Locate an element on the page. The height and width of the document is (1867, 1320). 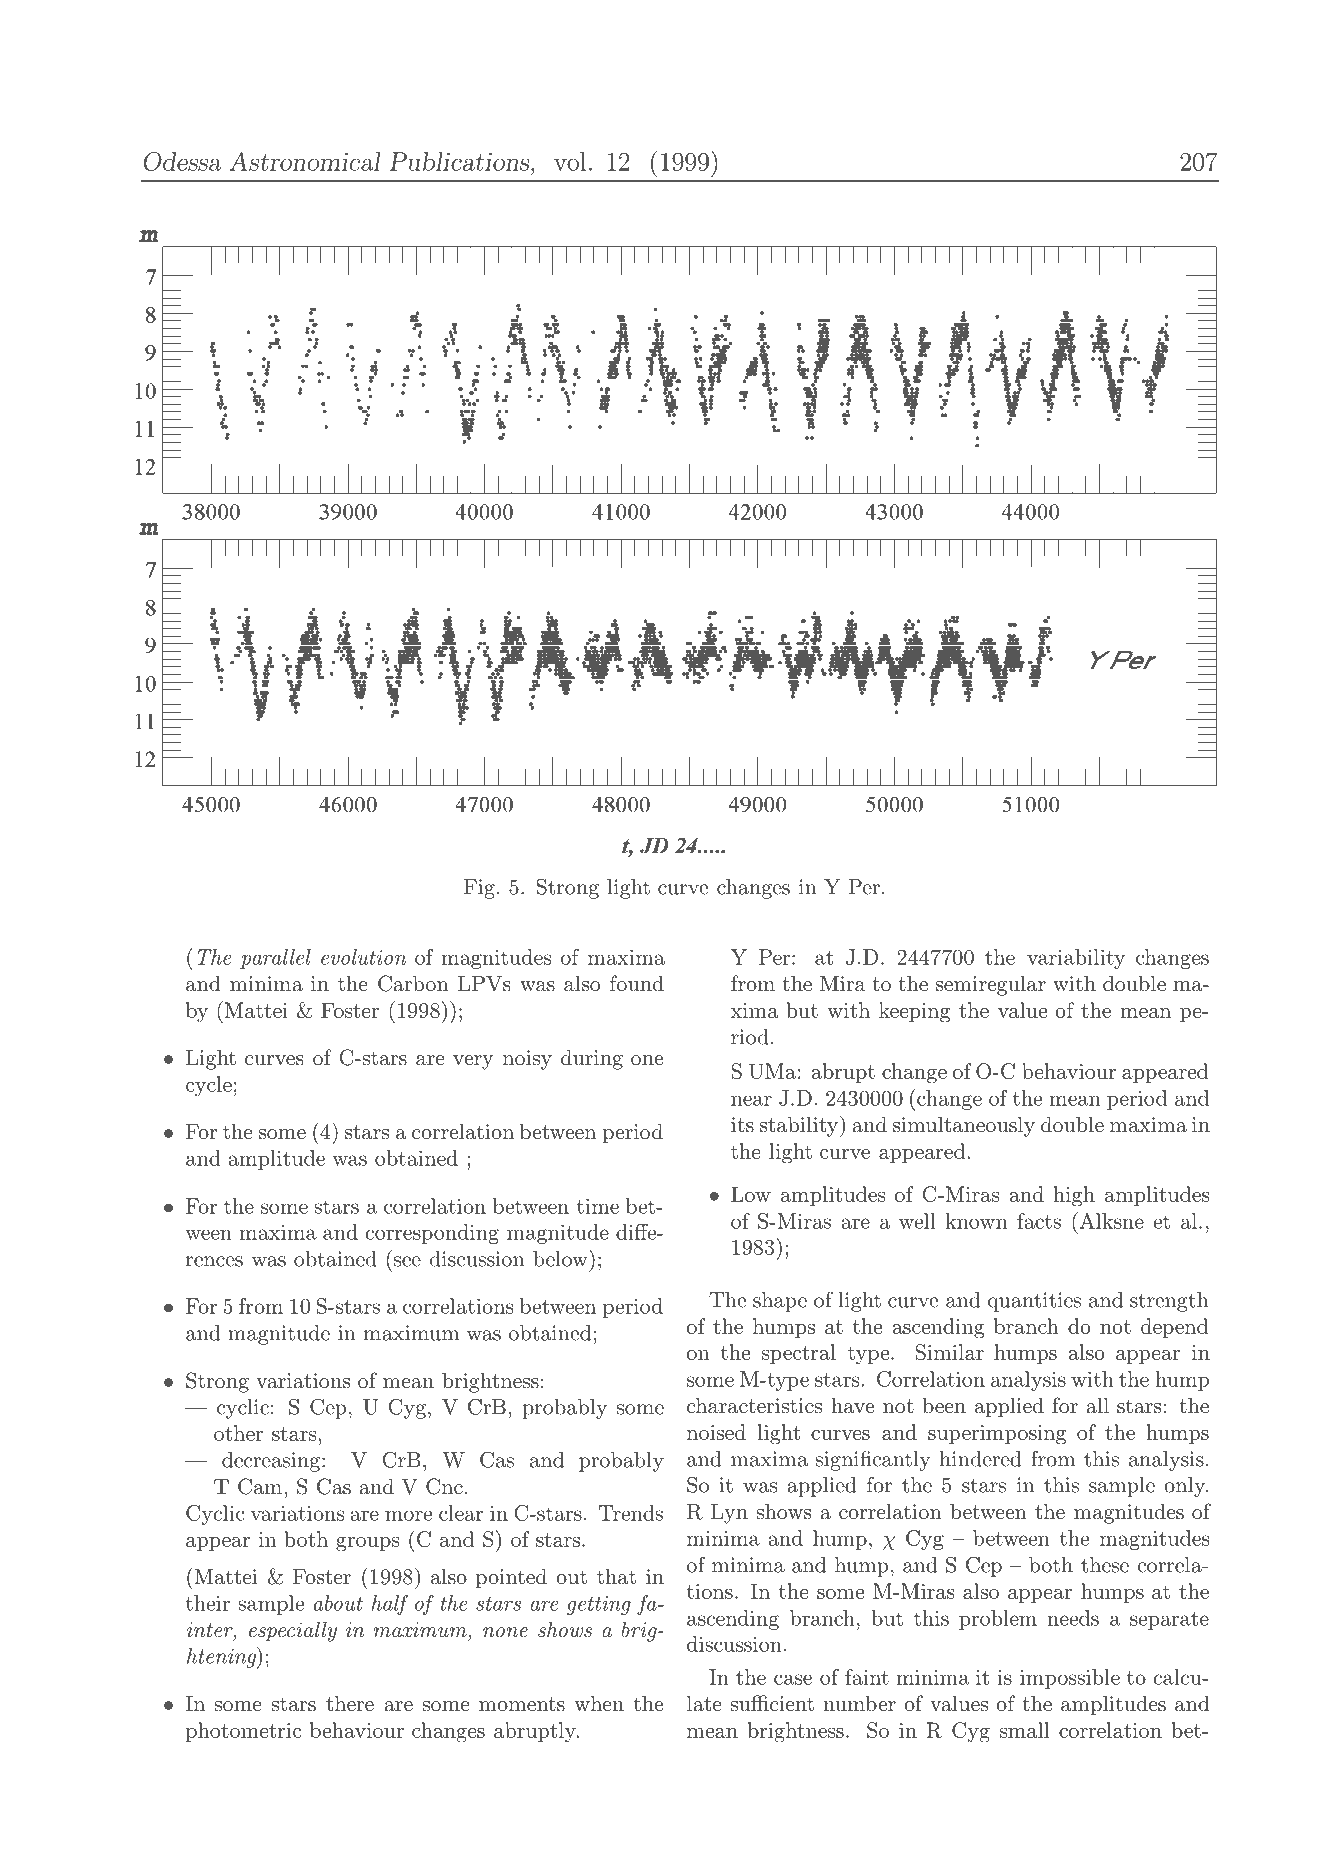
when is located at coordinates (599, 1703).
